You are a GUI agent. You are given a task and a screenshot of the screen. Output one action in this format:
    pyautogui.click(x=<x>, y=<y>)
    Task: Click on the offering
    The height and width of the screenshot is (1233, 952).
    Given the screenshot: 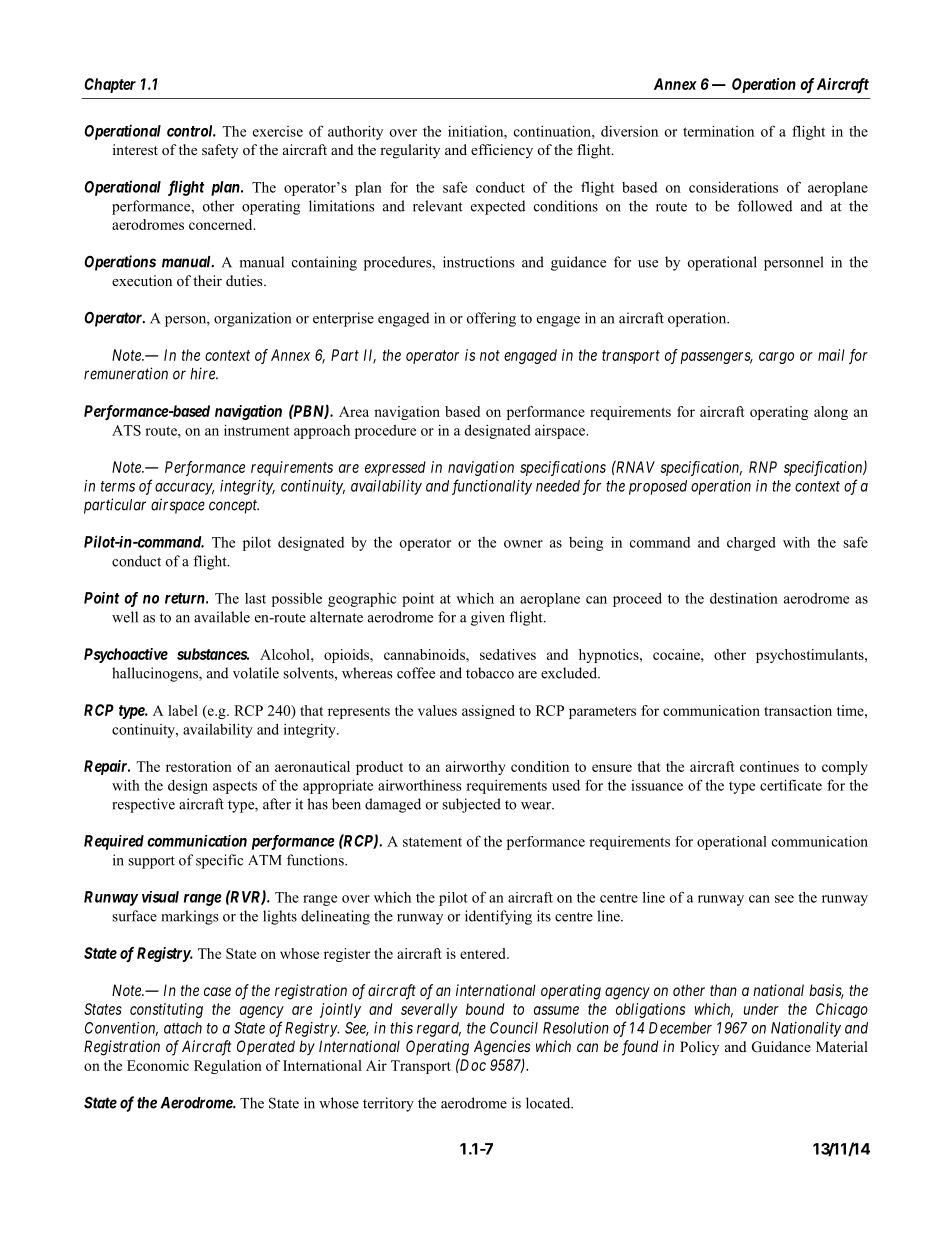 What is the action you would take?
    pyautogui.click(x=491, y=319)
